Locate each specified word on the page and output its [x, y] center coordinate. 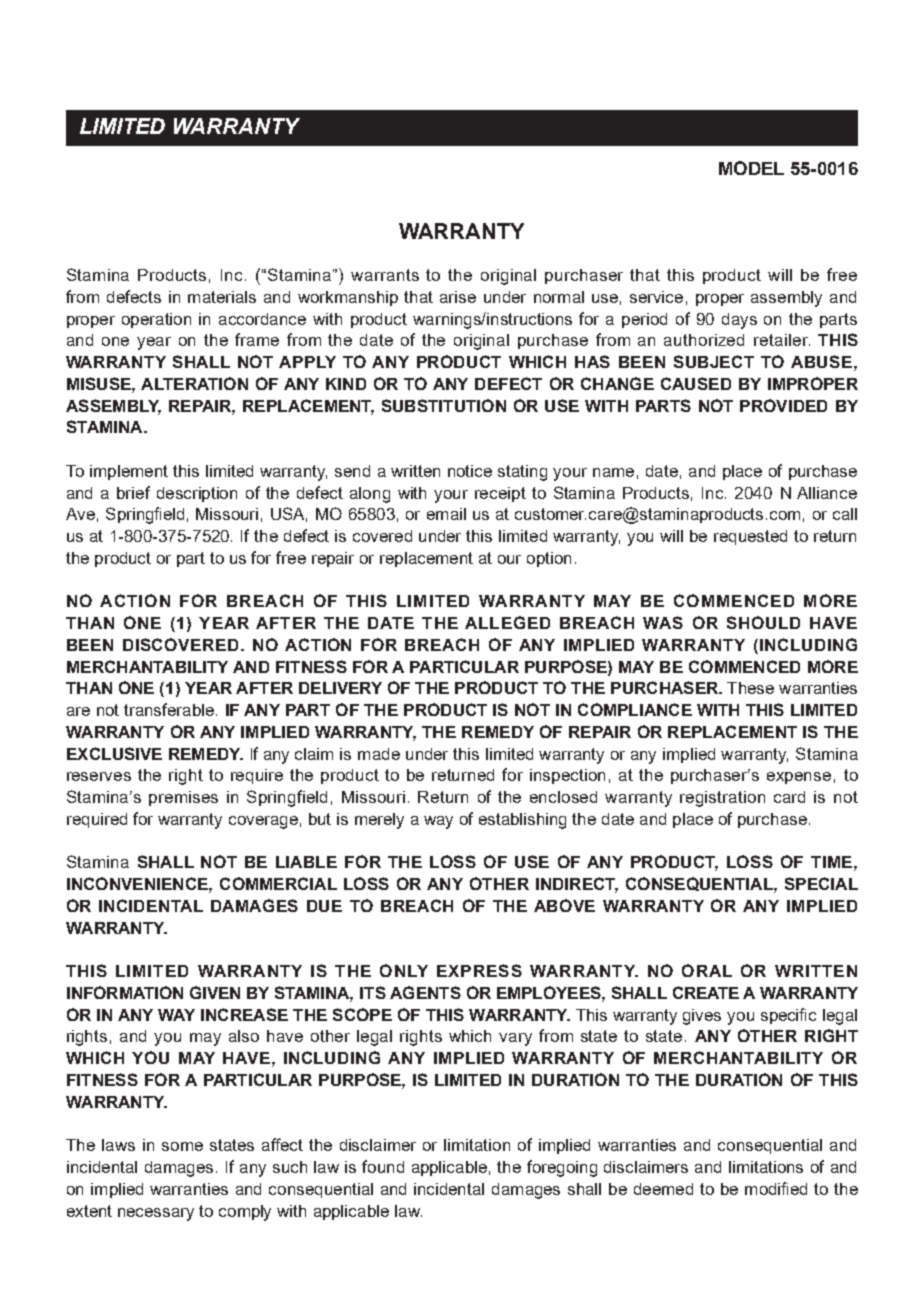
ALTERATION [194, 383]
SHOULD [763, 622]
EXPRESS [479, 970]
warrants [385, 275]
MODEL [751, 168]
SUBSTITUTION [444, 405]
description [197, 494]
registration [722, 799]
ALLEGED [507, 622]
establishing [522, 821]
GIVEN [215, 992]
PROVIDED [783, 405]
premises [183, 798]
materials [222, 297]
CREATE [706, 992]
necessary [156, 1214]
